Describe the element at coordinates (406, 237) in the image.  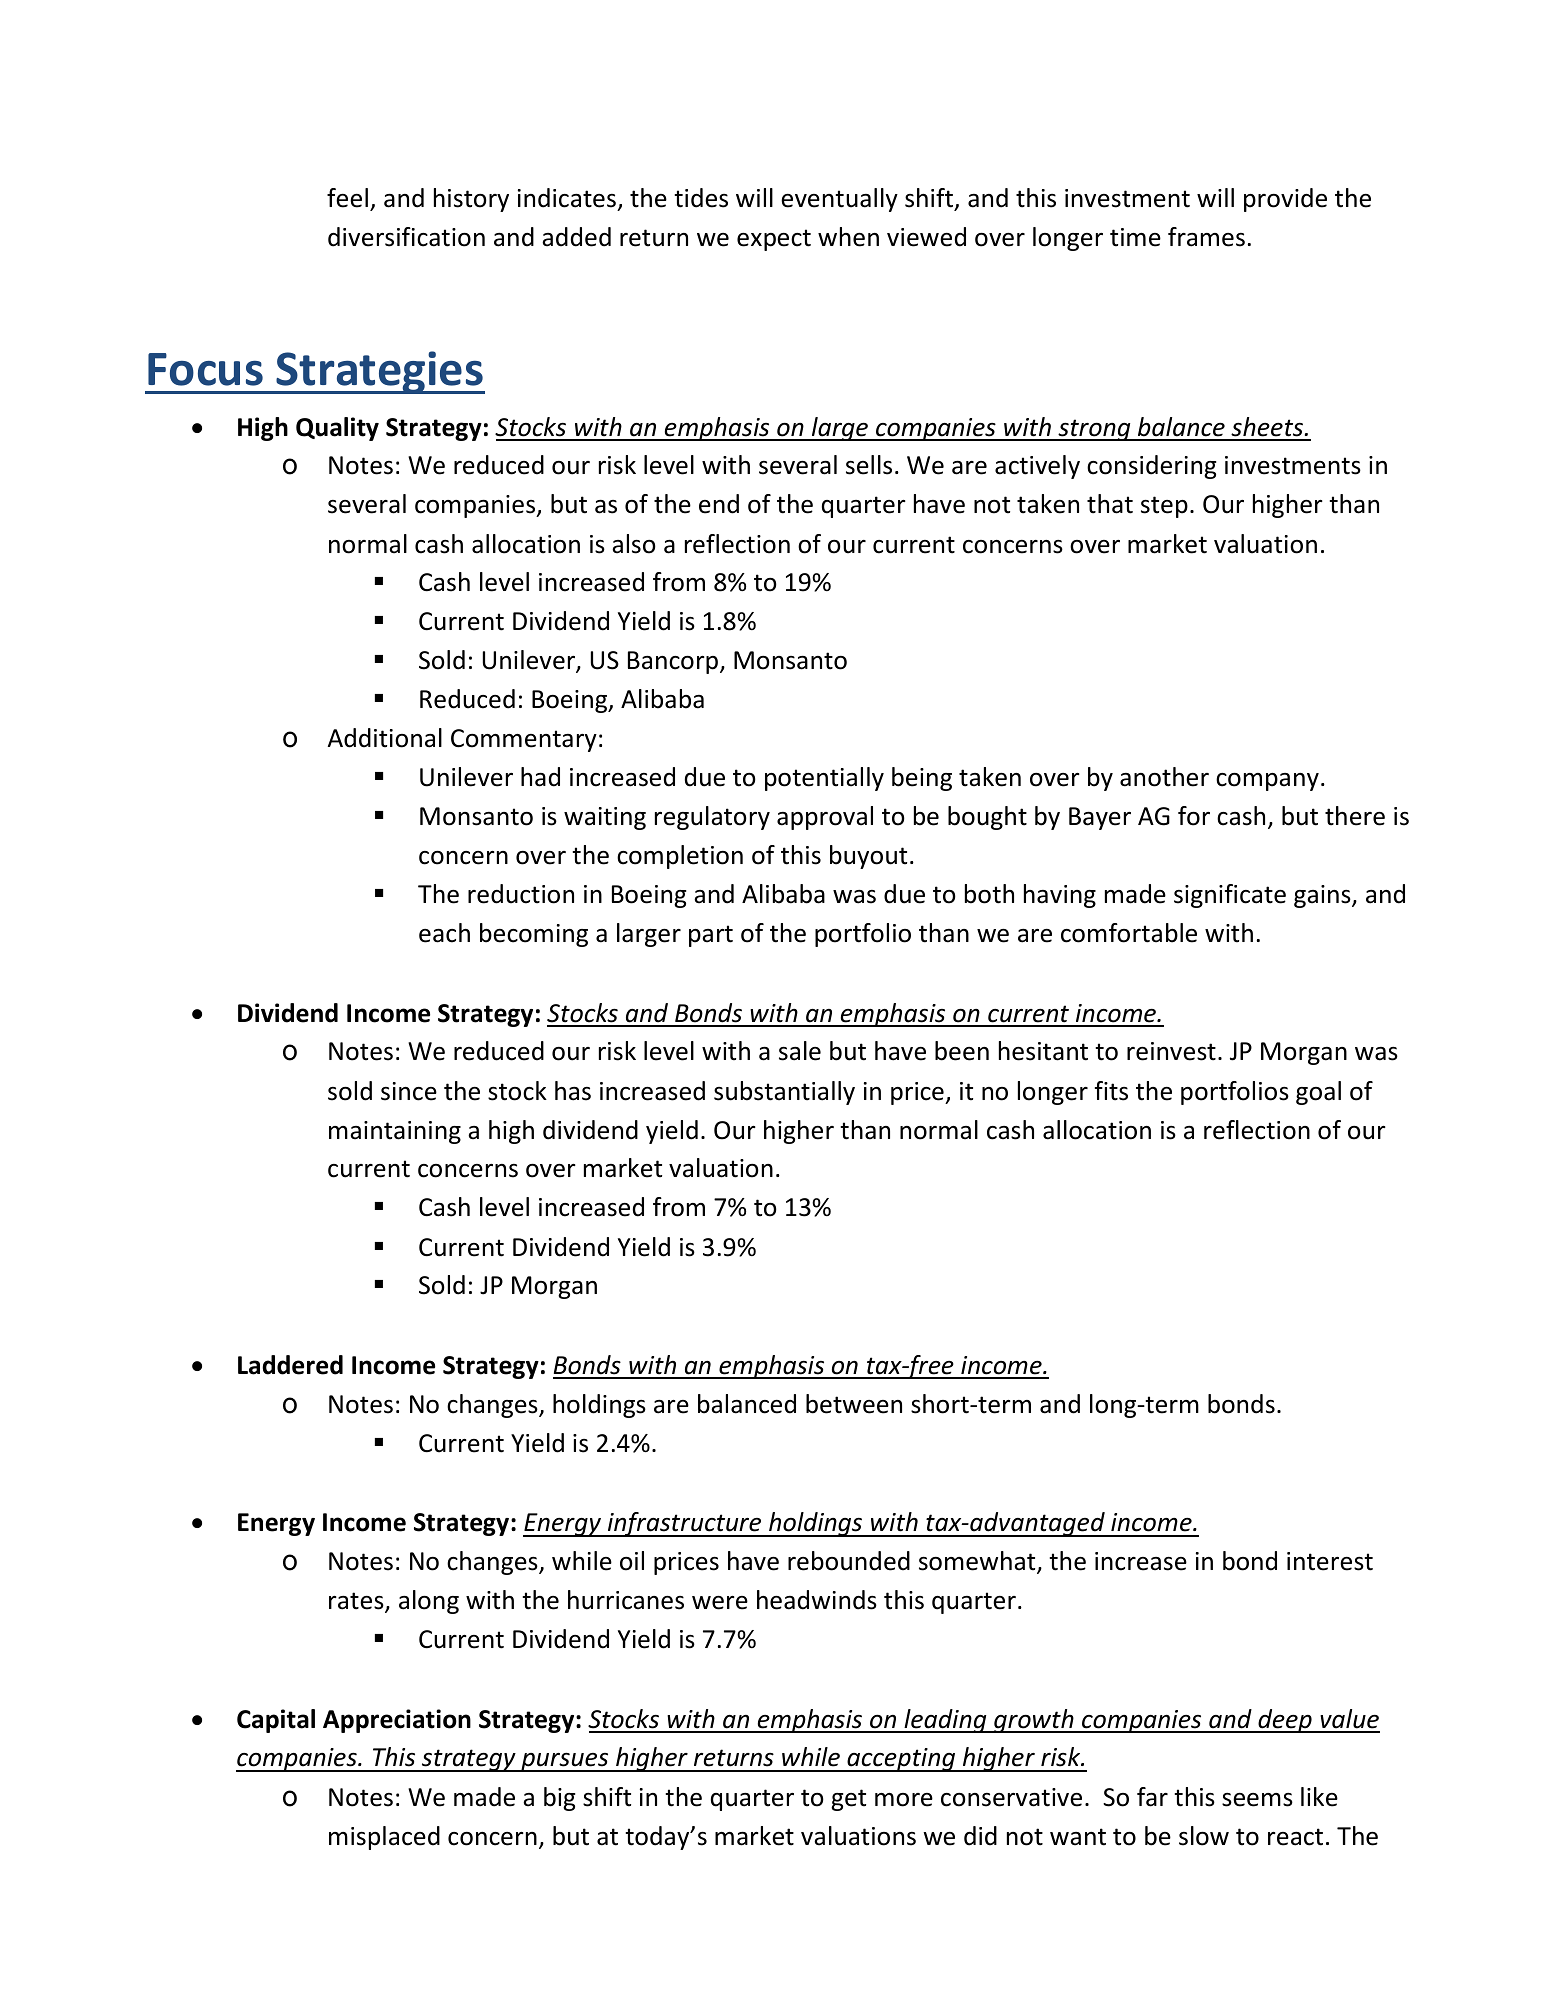
I see `diversification` at that location.
